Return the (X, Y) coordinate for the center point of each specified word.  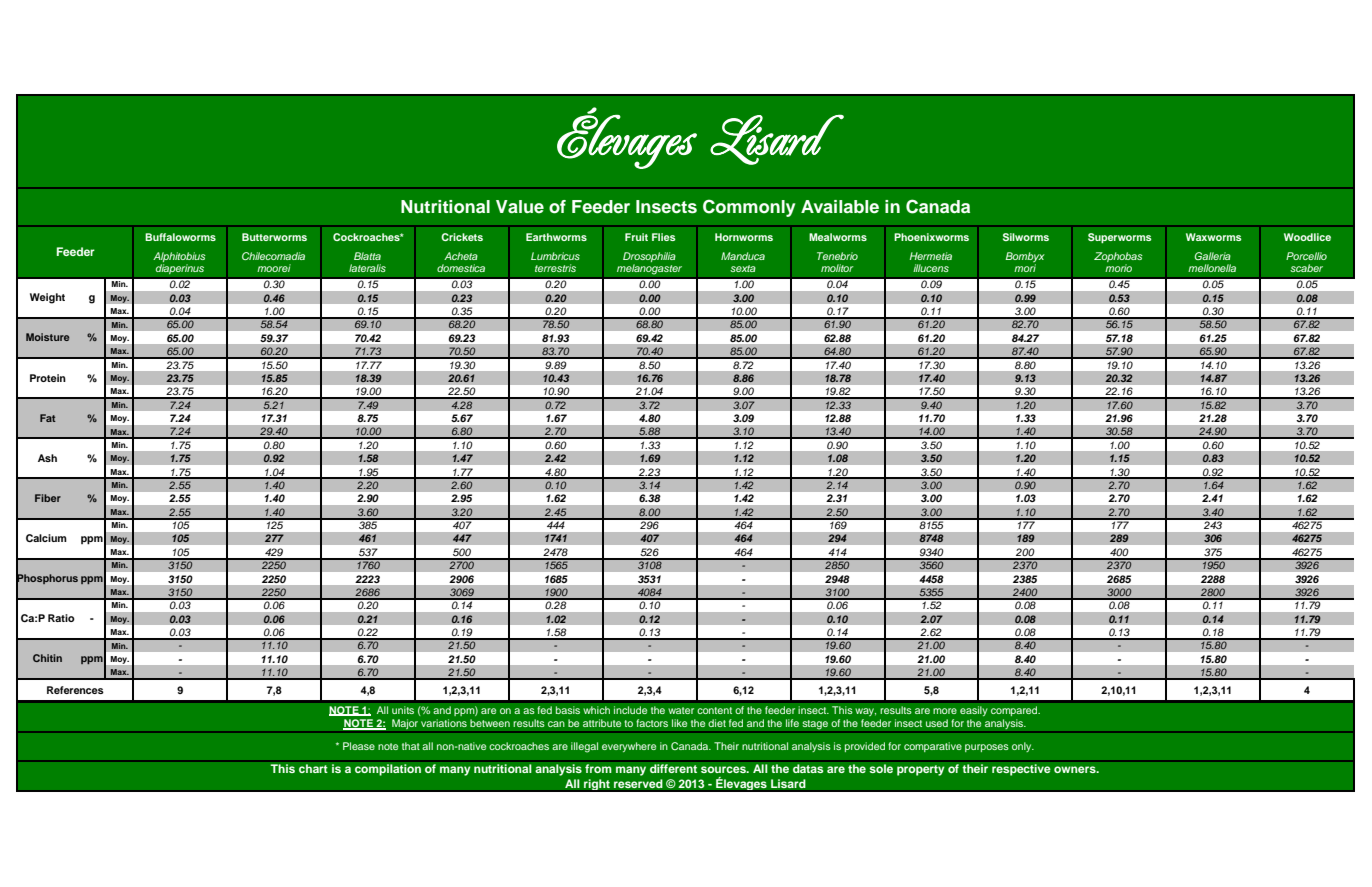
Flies (664, 237)
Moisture (48, 337)
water (681, 710)
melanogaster (649, 268)
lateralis (367, 268)
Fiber (48, 498)
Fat (48, 418)
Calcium (46, 538)
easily (974, 711)
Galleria (1213, 256)
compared (1015, 711)
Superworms (1120, 238)
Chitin (47, 658)
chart (313, 768)
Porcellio (1306, 256)
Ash (47, 458)
